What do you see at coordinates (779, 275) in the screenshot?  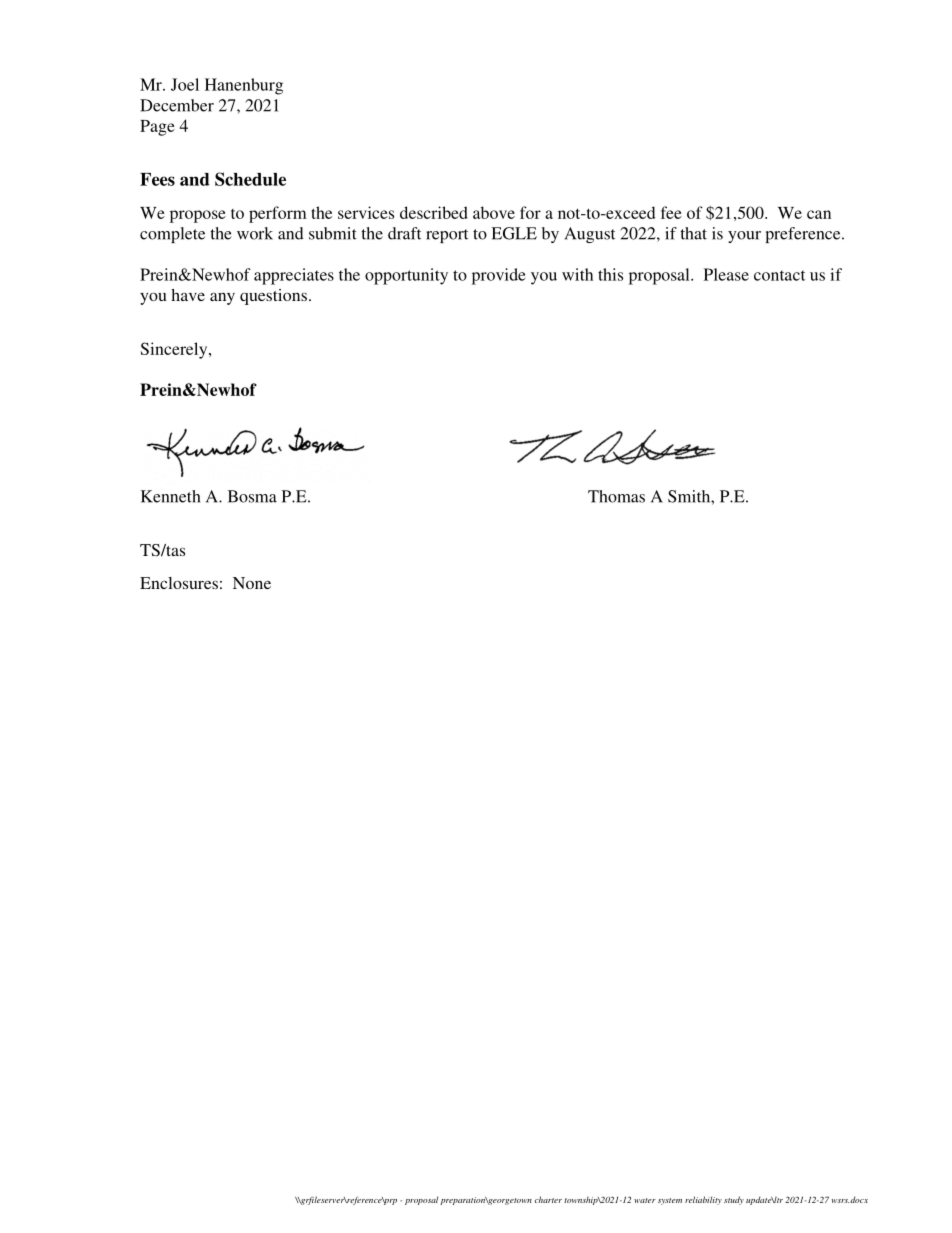 I see `contact` at bounding box center [779, 275].
